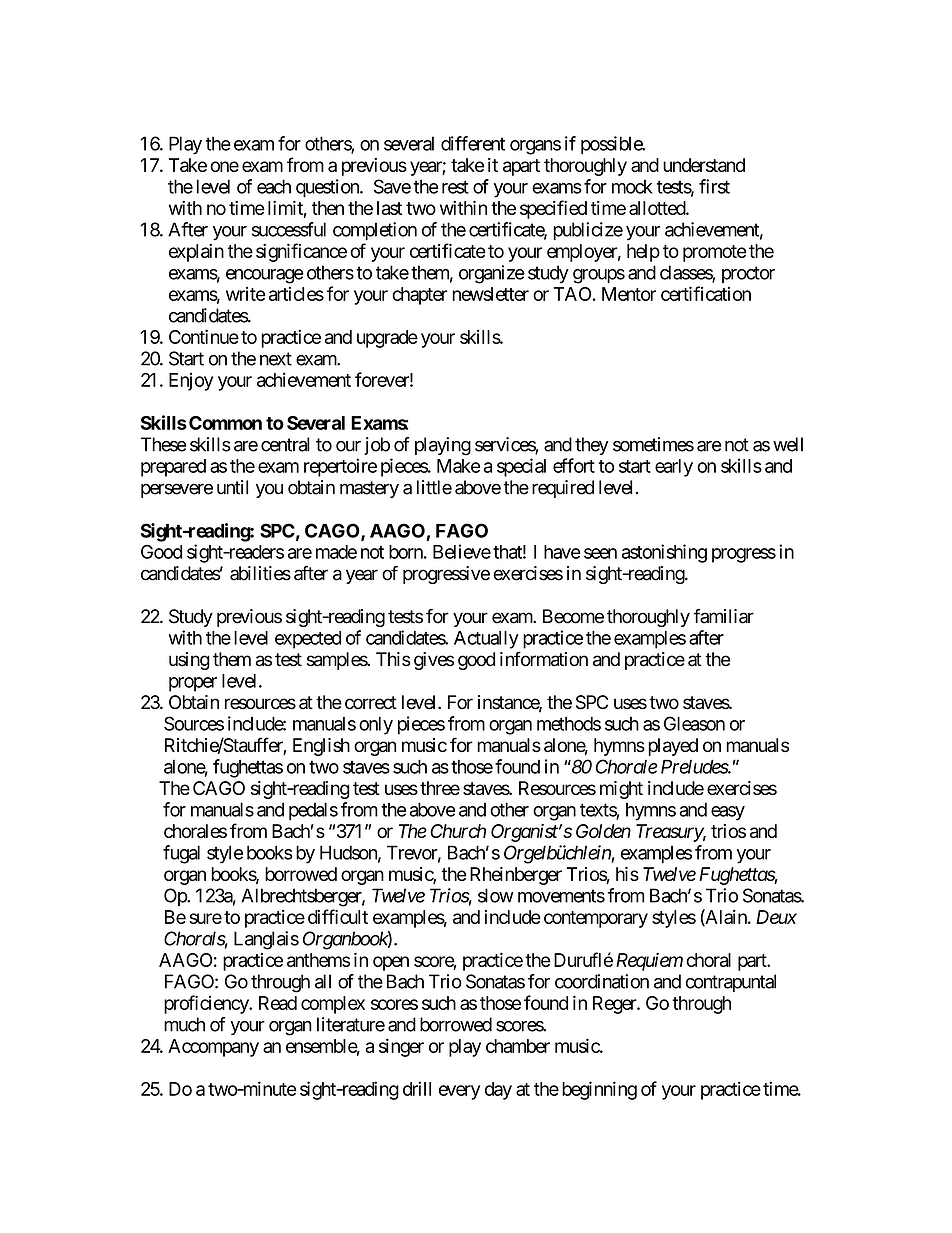 This page has width=952, height=1233. Describe the element at coordinates (193, 684) in the page. I see `proper` at that location.
